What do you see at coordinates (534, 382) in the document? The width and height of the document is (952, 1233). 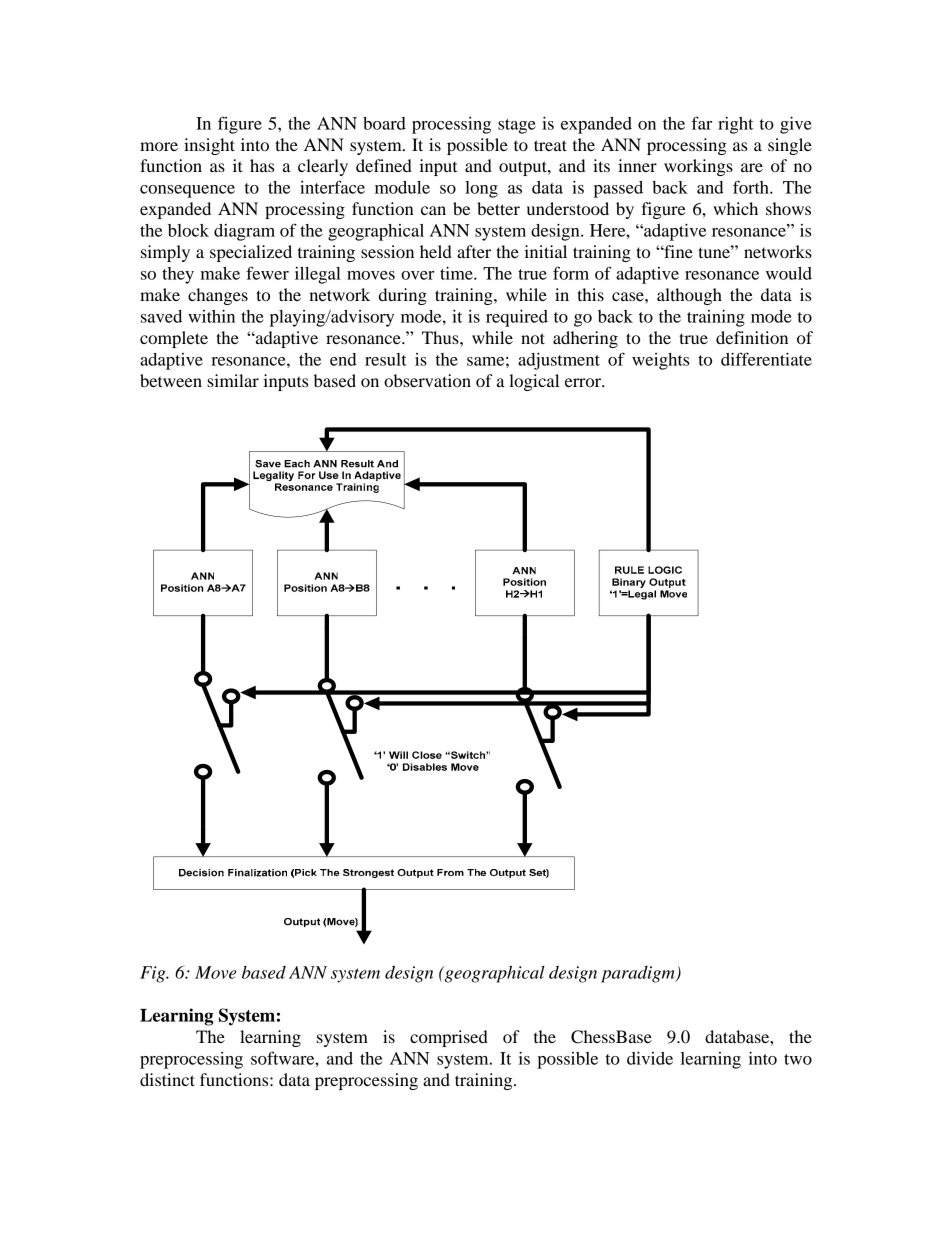 I see `logical` at bounding box center [534, 382].
